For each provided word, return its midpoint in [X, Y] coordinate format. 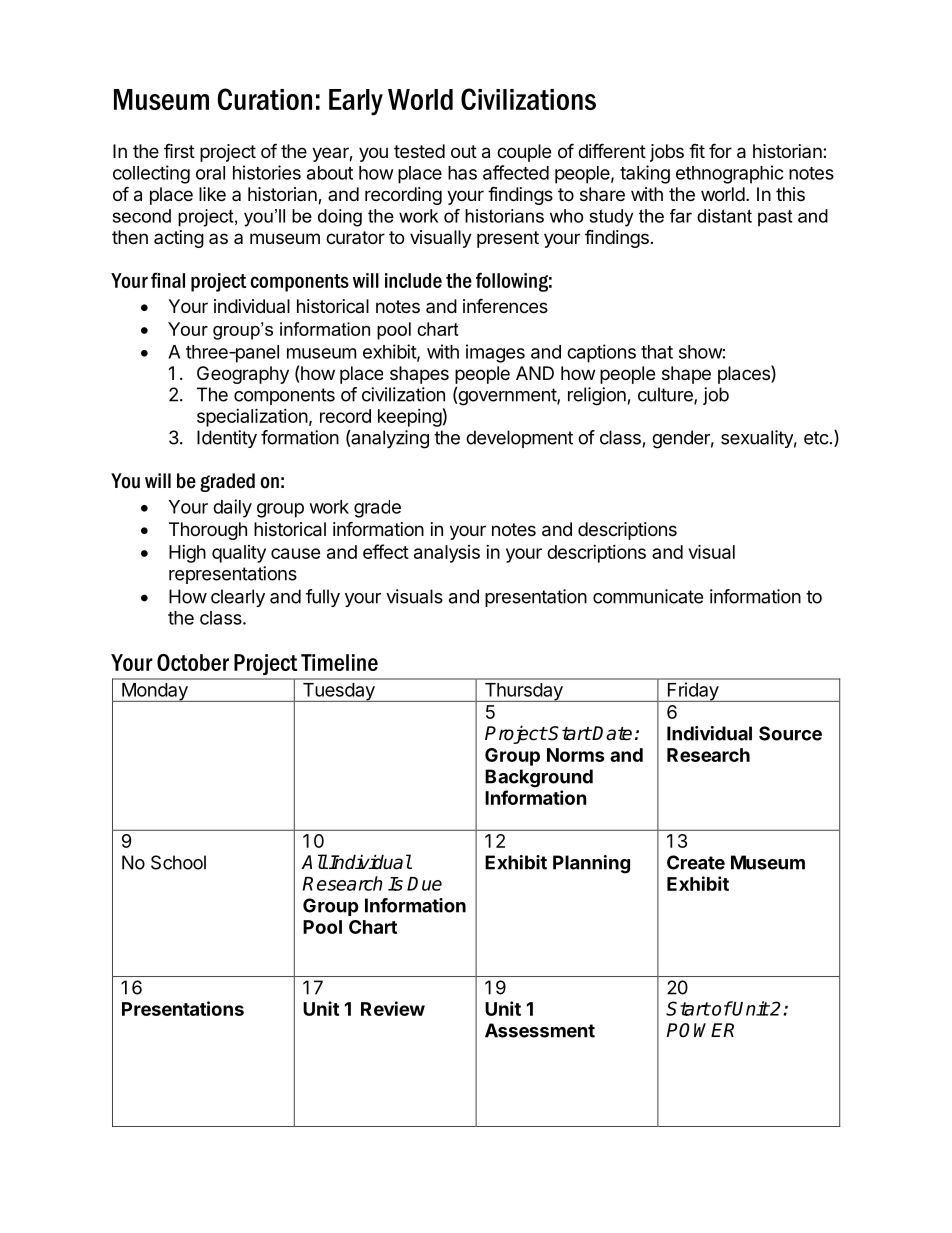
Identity [227, 439]
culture [666, 395]
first [179, 151]
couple [524, 153]
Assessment [540, 1030]
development [519, 439]
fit [697, 150]
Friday [692, 692]
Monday [155, 692]
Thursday [523, 692]
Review [393, 1008]
